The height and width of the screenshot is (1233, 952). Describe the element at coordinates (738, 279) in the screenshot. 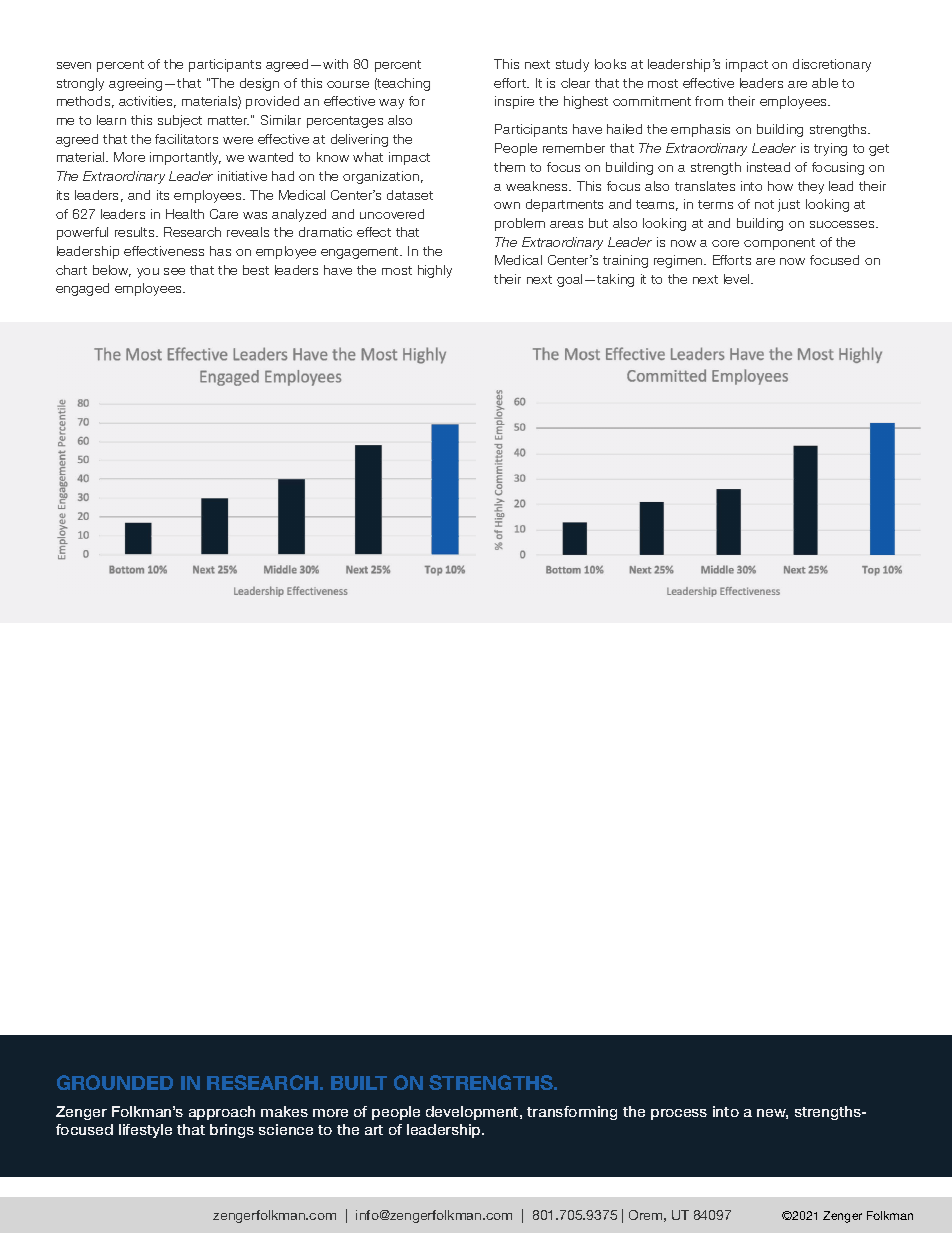

I see `level` at that location.
